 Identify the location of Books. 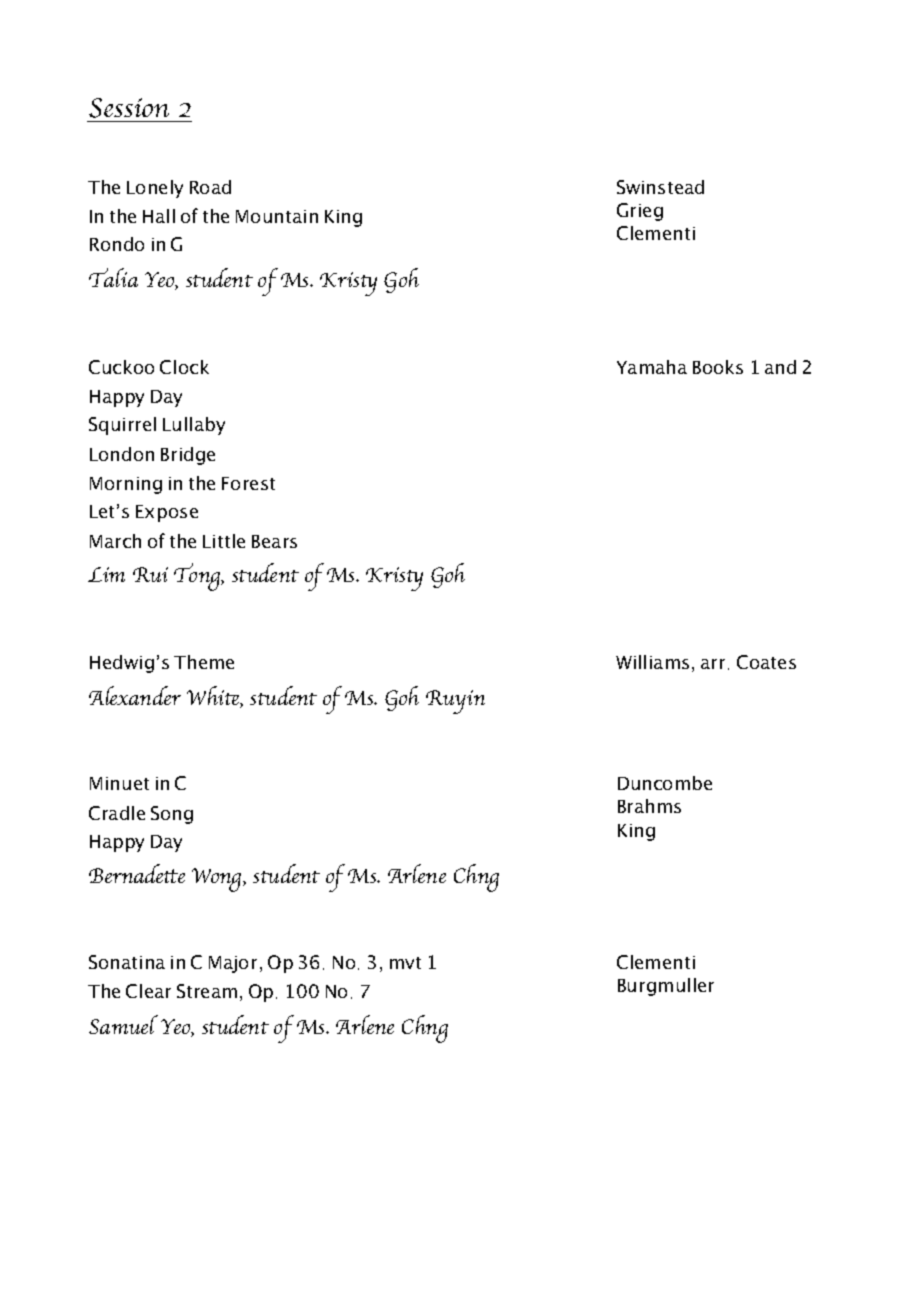
(718, 367).
